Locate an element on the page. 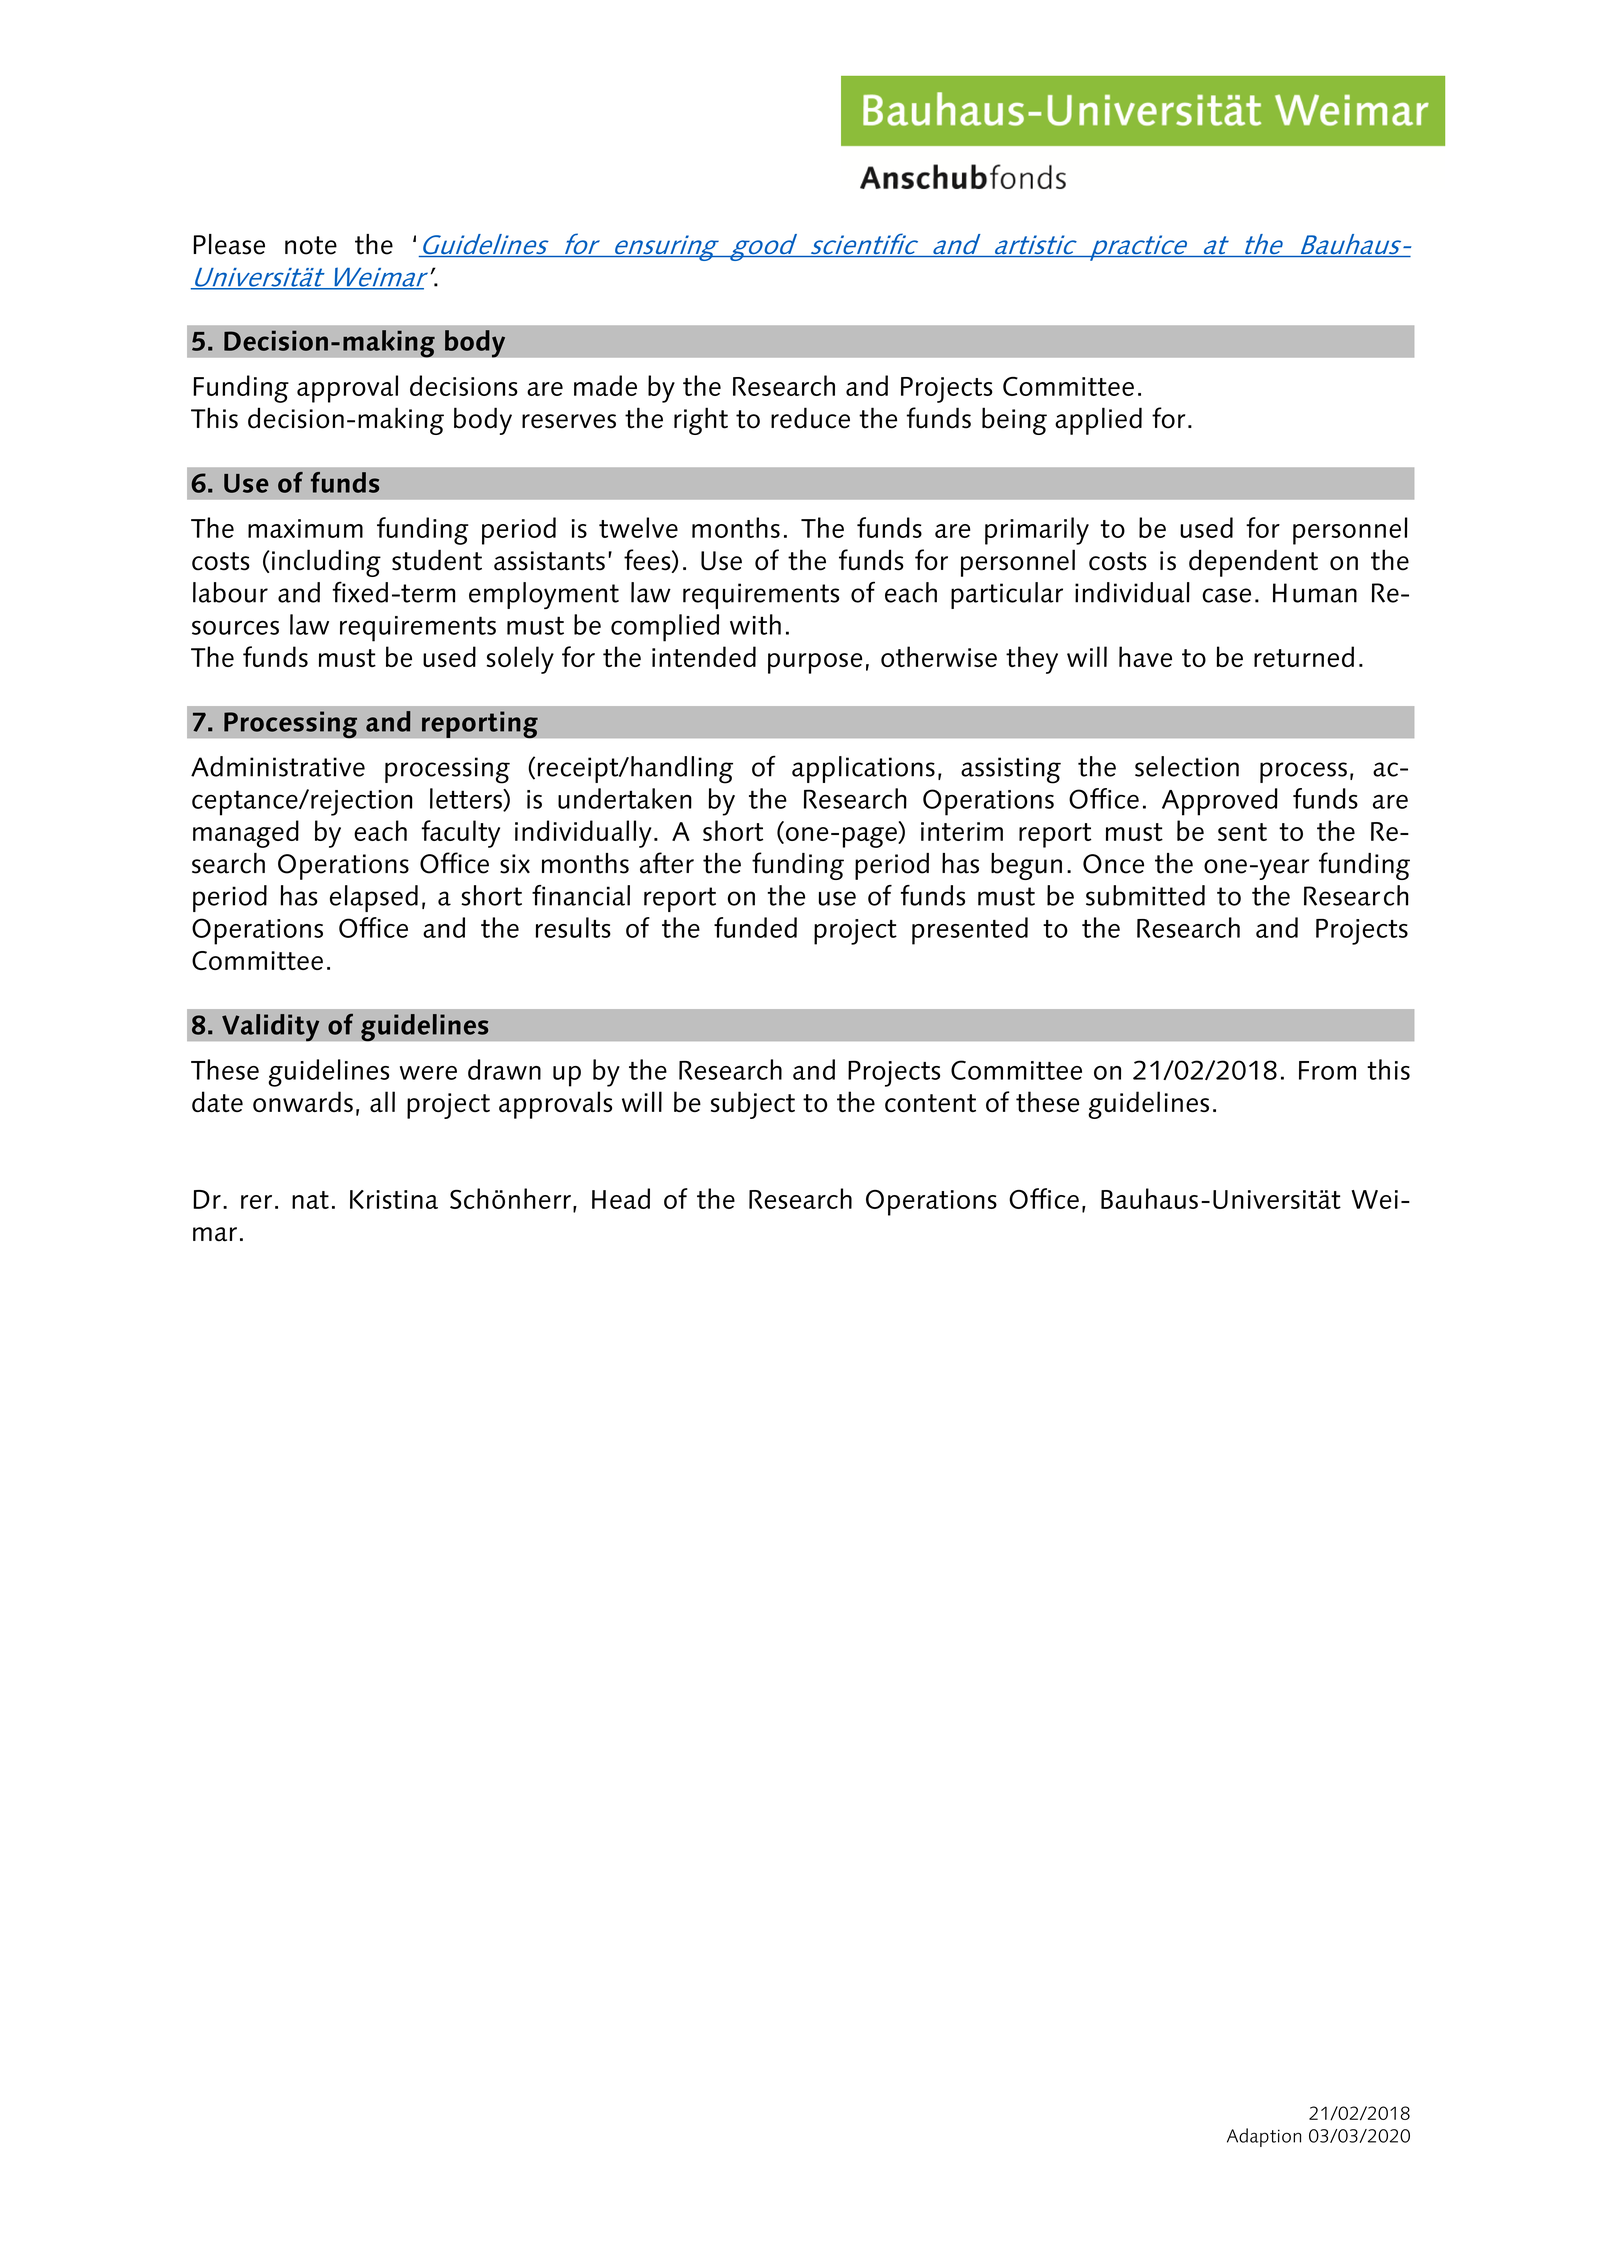  note is located at coordinates (311, 245).
